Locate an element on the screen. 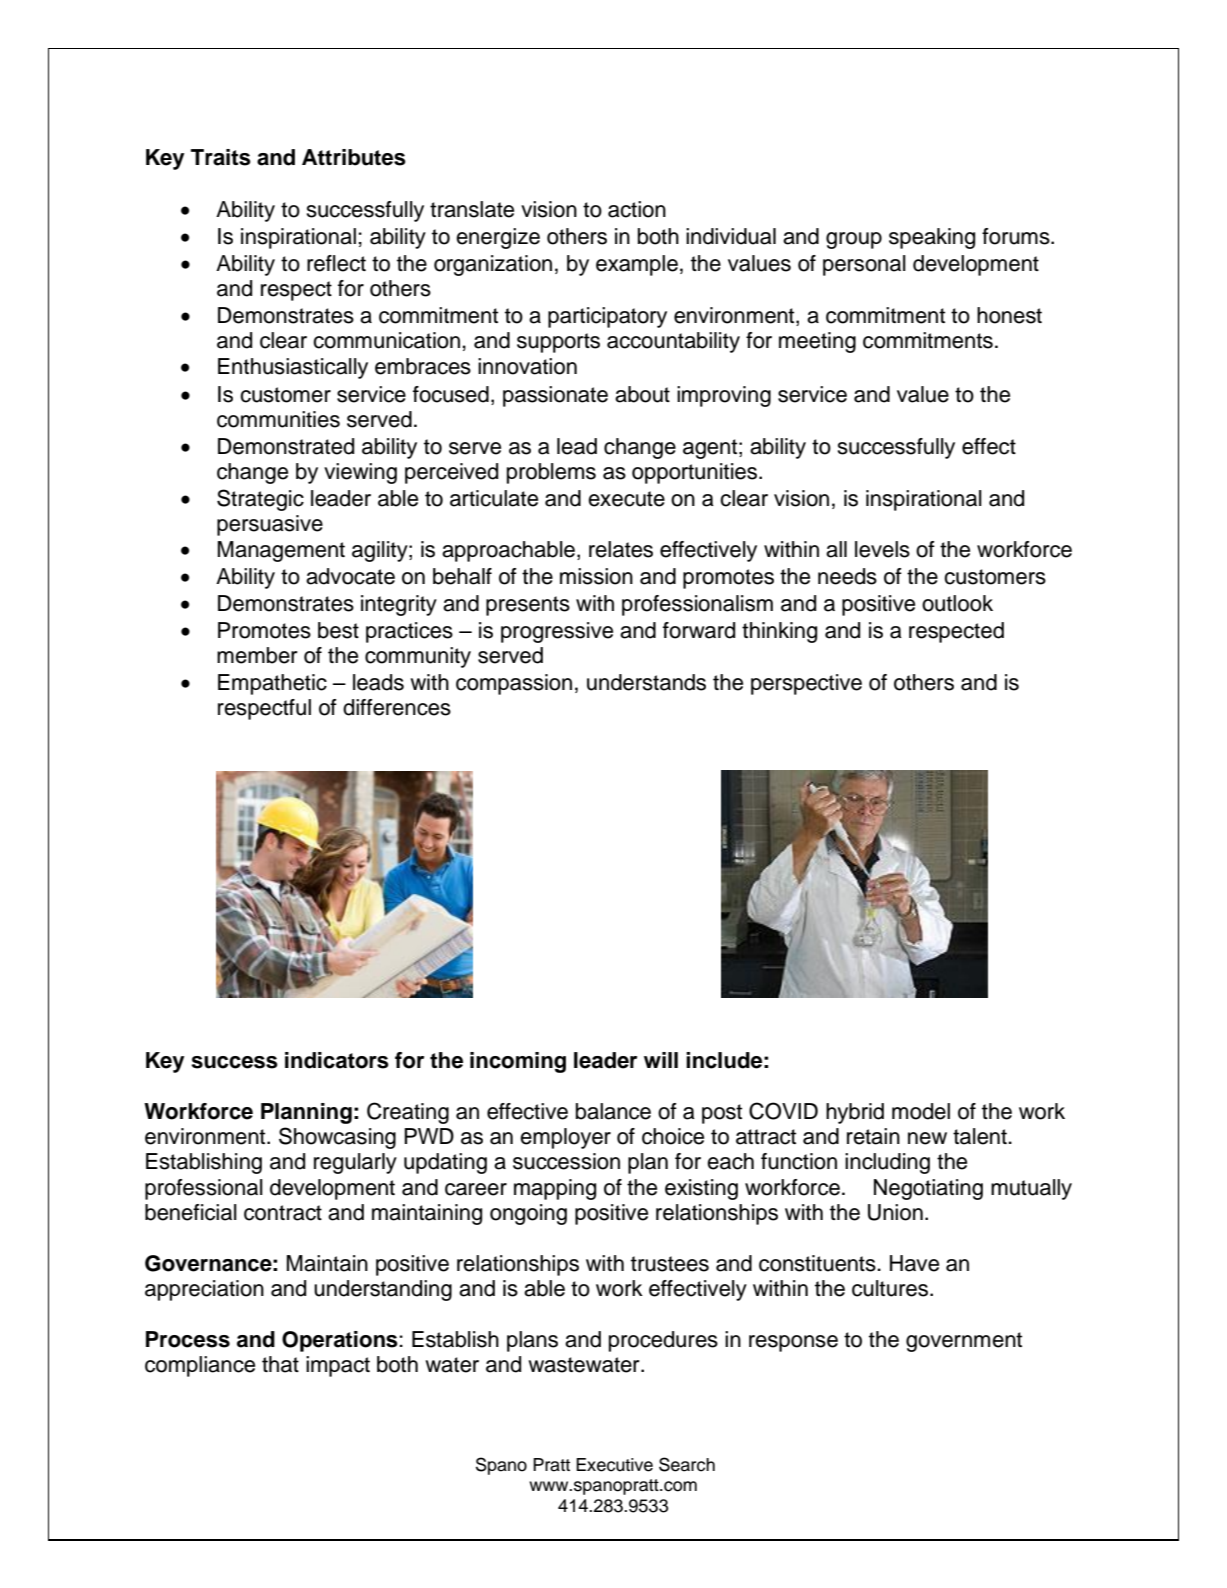 The width and height of the screenshot is (1227, 1588). that is located at coordinates (280, 1364).
